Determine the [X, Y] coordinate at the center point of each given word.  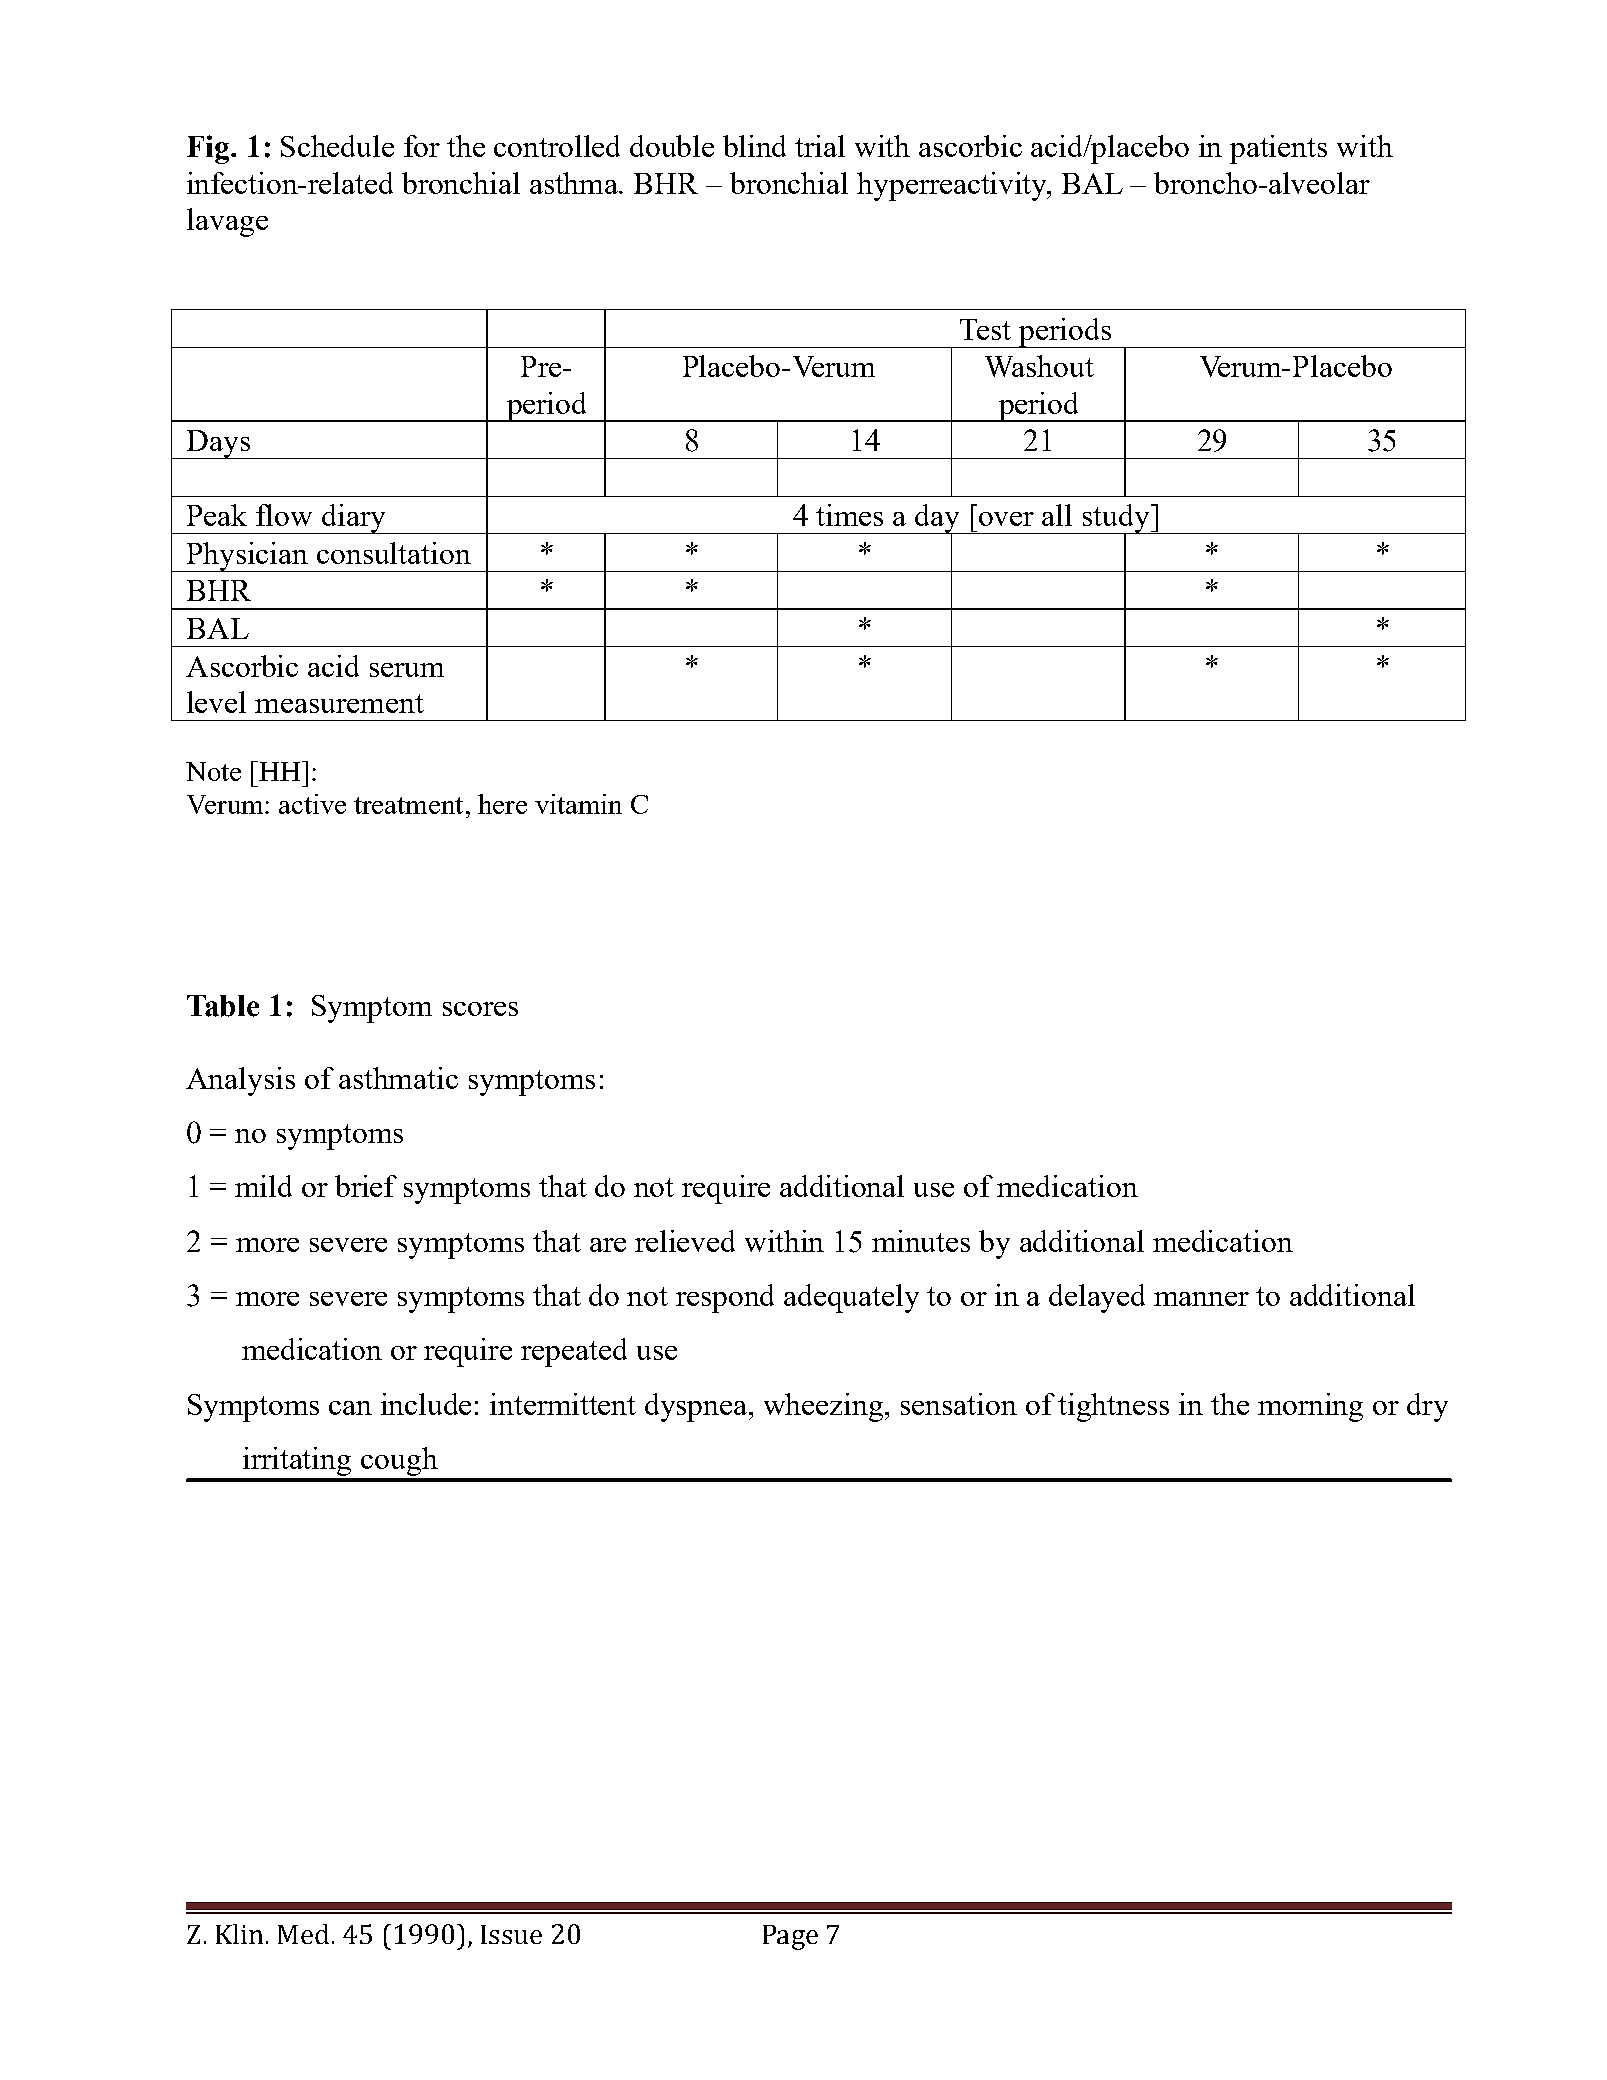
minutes [921, 1241]
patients [1278, 149]
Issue [511, 1934]
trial [820, 146]
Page [790, 1937]
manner [1201, 1299]
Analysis [240, 1081]
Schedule [337, 146]
